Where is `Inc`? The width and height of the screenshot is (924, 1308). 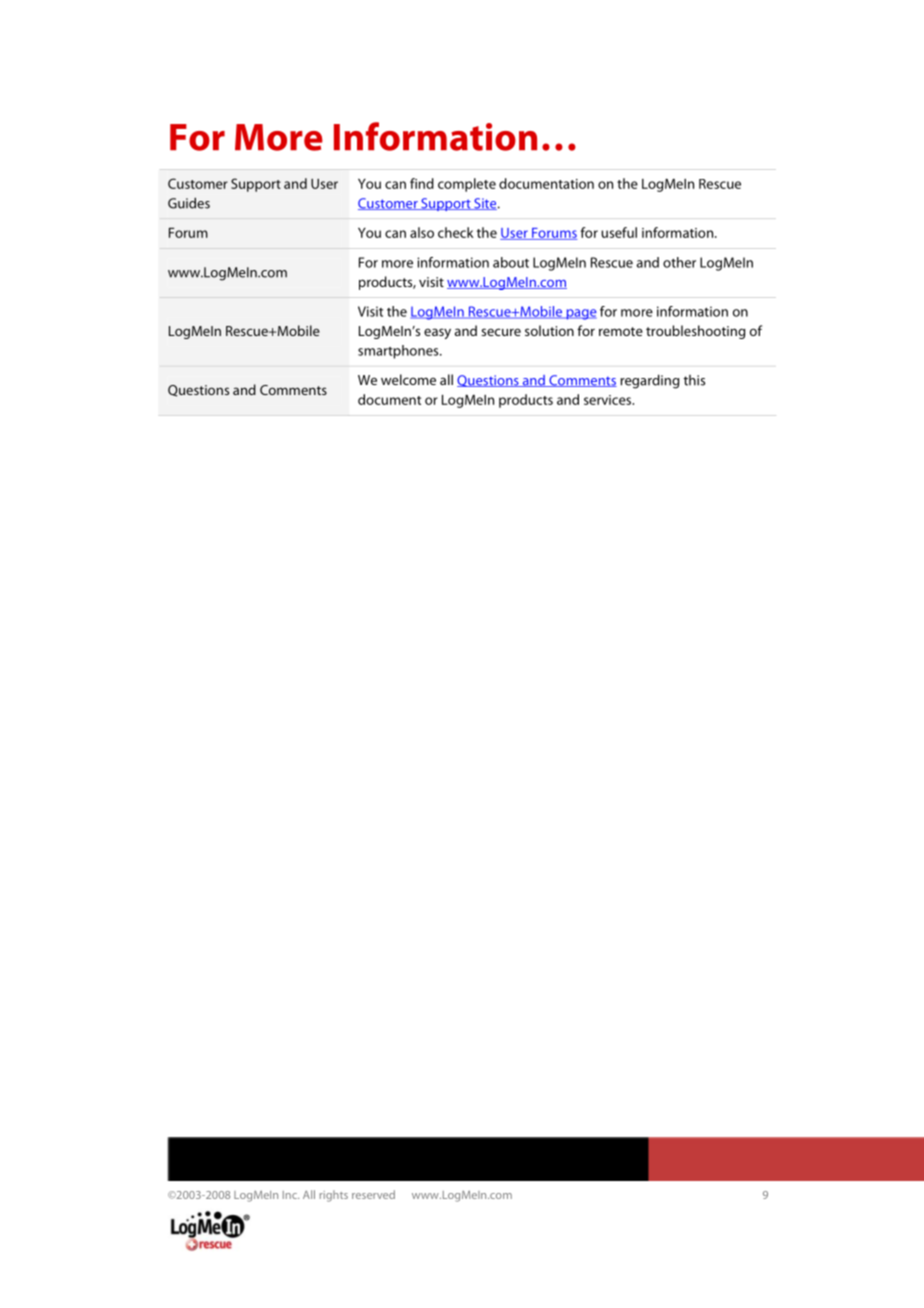
Inc is located at coordinates (291, 1195).
